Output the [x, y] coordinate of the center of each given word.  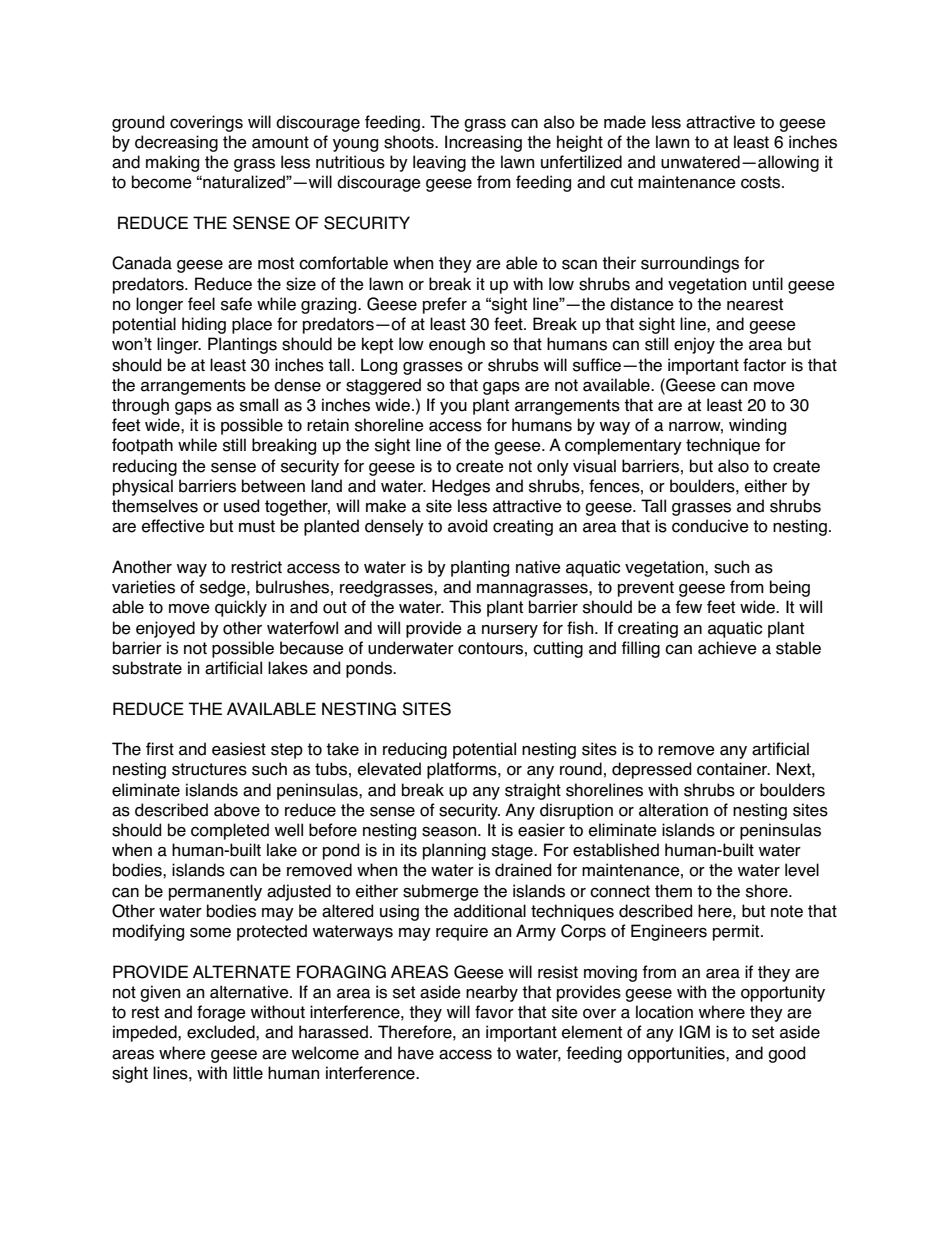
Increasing [483, 143]
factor [764, 365]
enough [457, 345]
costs [762, 182]
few [688, 607]
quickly [241, 608]
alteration [673, 810]
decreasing [176, 143]
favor [494, 1012]
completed [230, 831]
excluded [222, 1032]
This [465, 607]
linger [179, 345]
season [450, 831]
